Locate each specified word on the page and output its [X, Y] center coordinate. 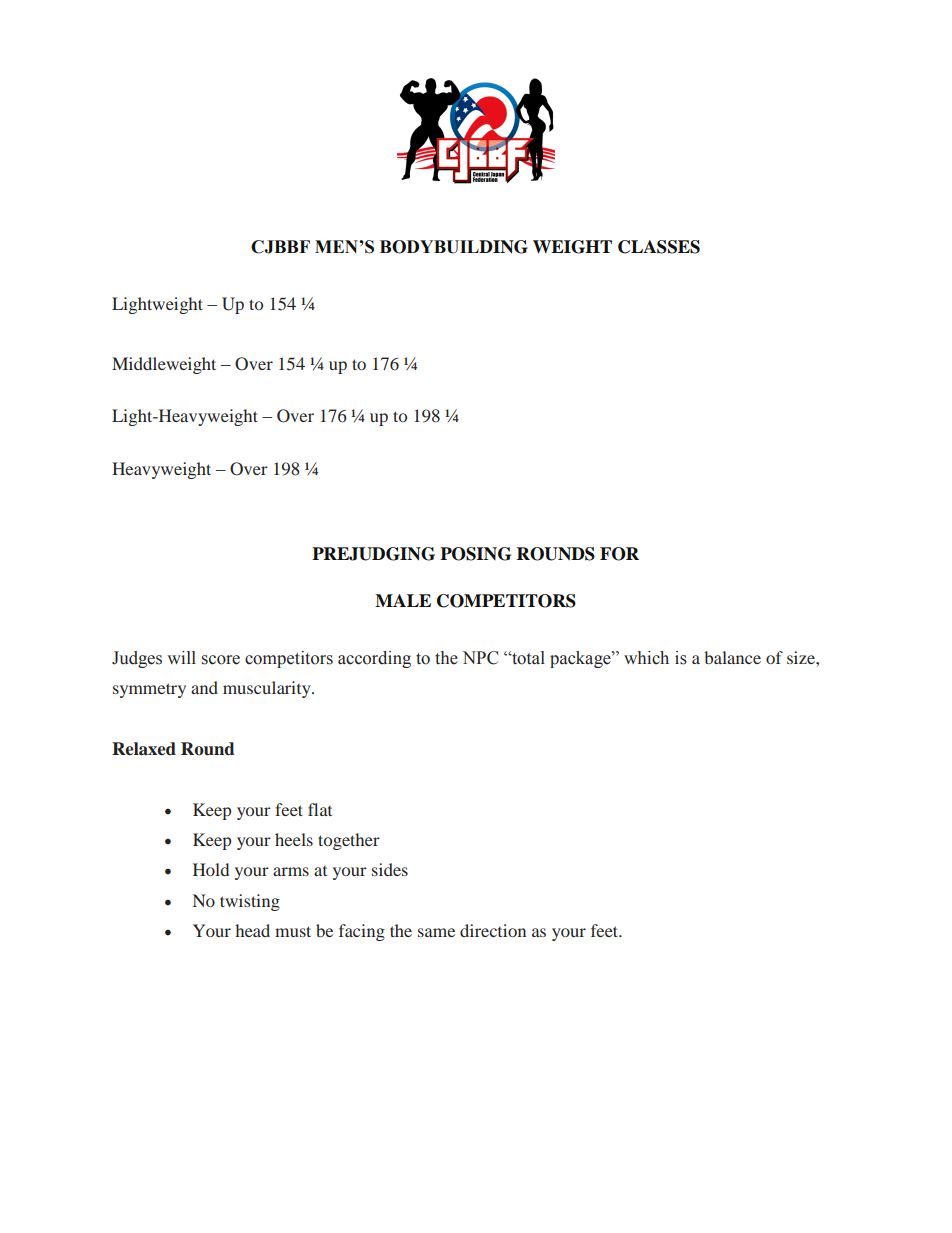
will [181, 657]
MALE [403, 600]
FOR [619, 554]
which [646, 658]
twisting [250, 902]
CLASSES [659, 247]
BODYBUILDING [454, 247]
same [436, 932]
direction [493, 930]
